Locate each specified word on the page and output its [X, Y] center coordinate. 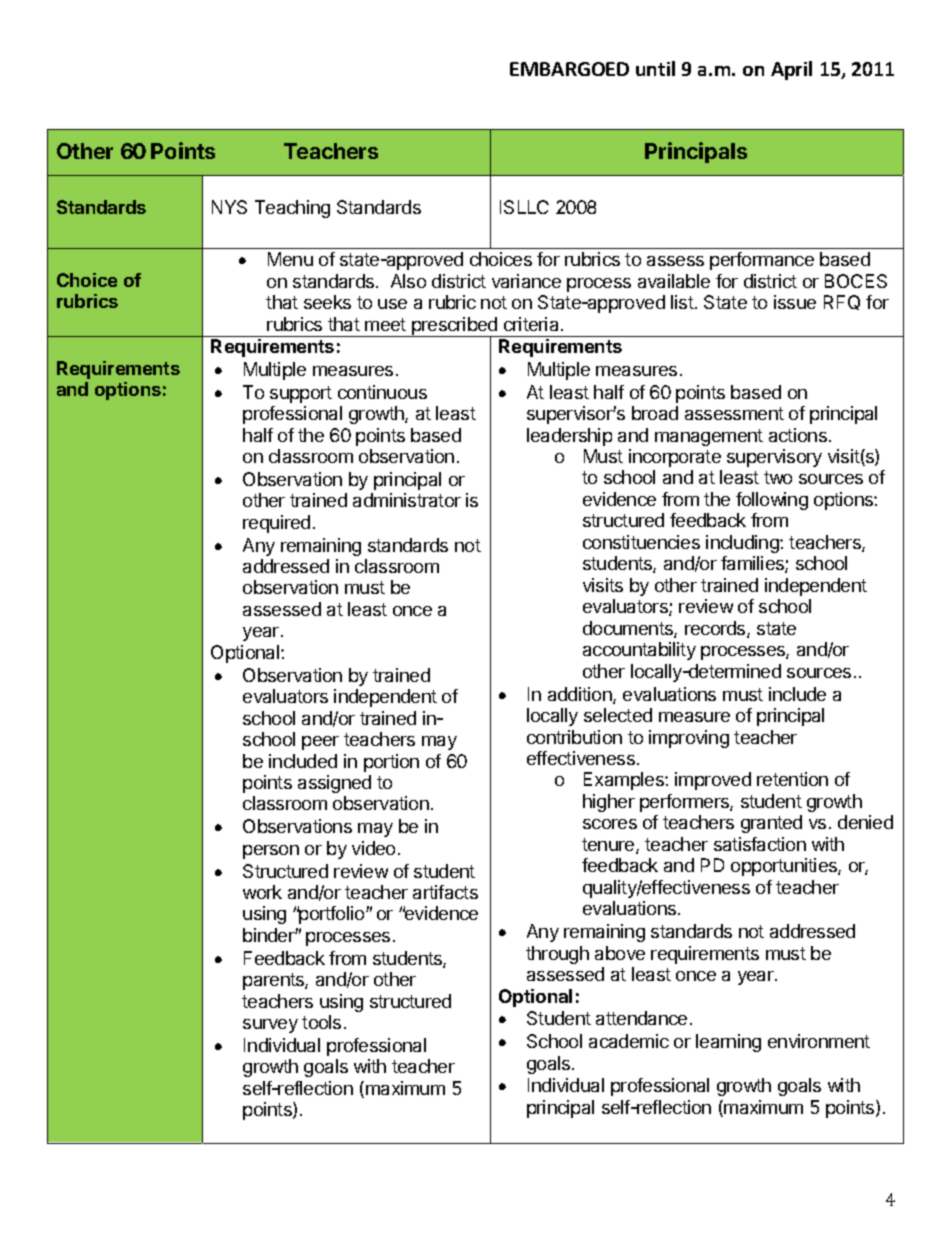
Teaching [292, 209]
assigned [334, 784]
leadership [569, 437]
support [301, 394]
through [557, 955]
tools [321, 1022]
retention [792, 779]
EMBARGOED [569, 69]
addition [581, 695]
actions [798, 435]
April [791, 70]
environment [819, 1041]
